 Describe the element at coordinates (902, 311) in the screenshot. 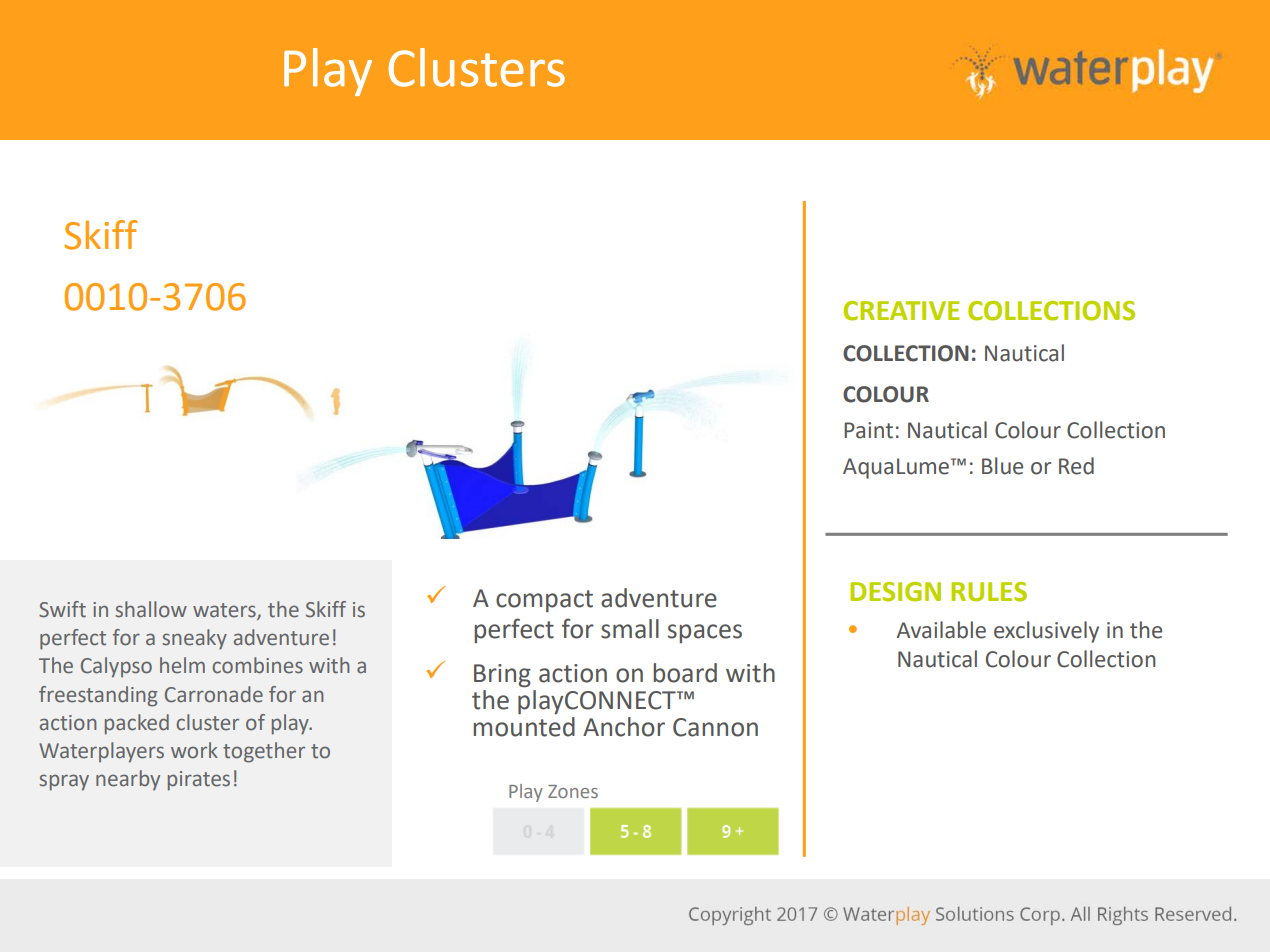

I see `CREATIVE` at that location.
